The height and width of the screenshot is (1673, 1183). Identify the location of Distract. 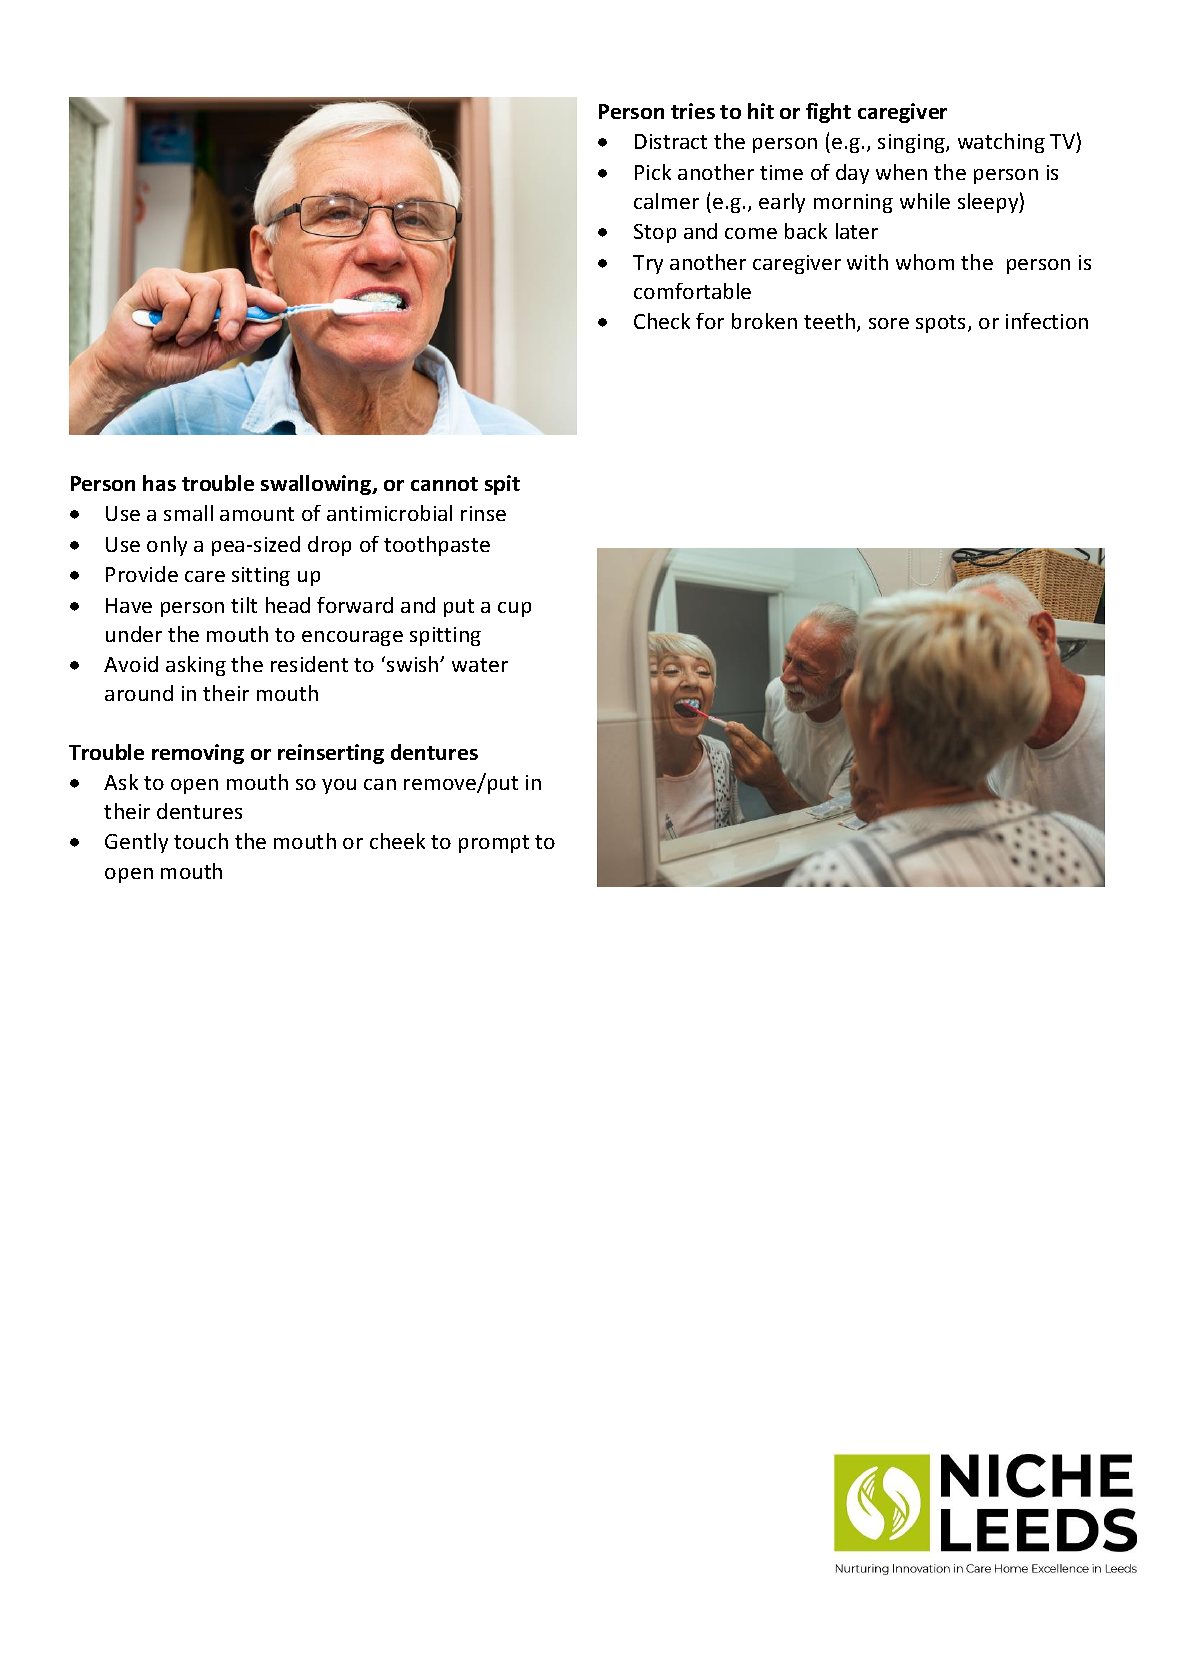
(671, 141).
